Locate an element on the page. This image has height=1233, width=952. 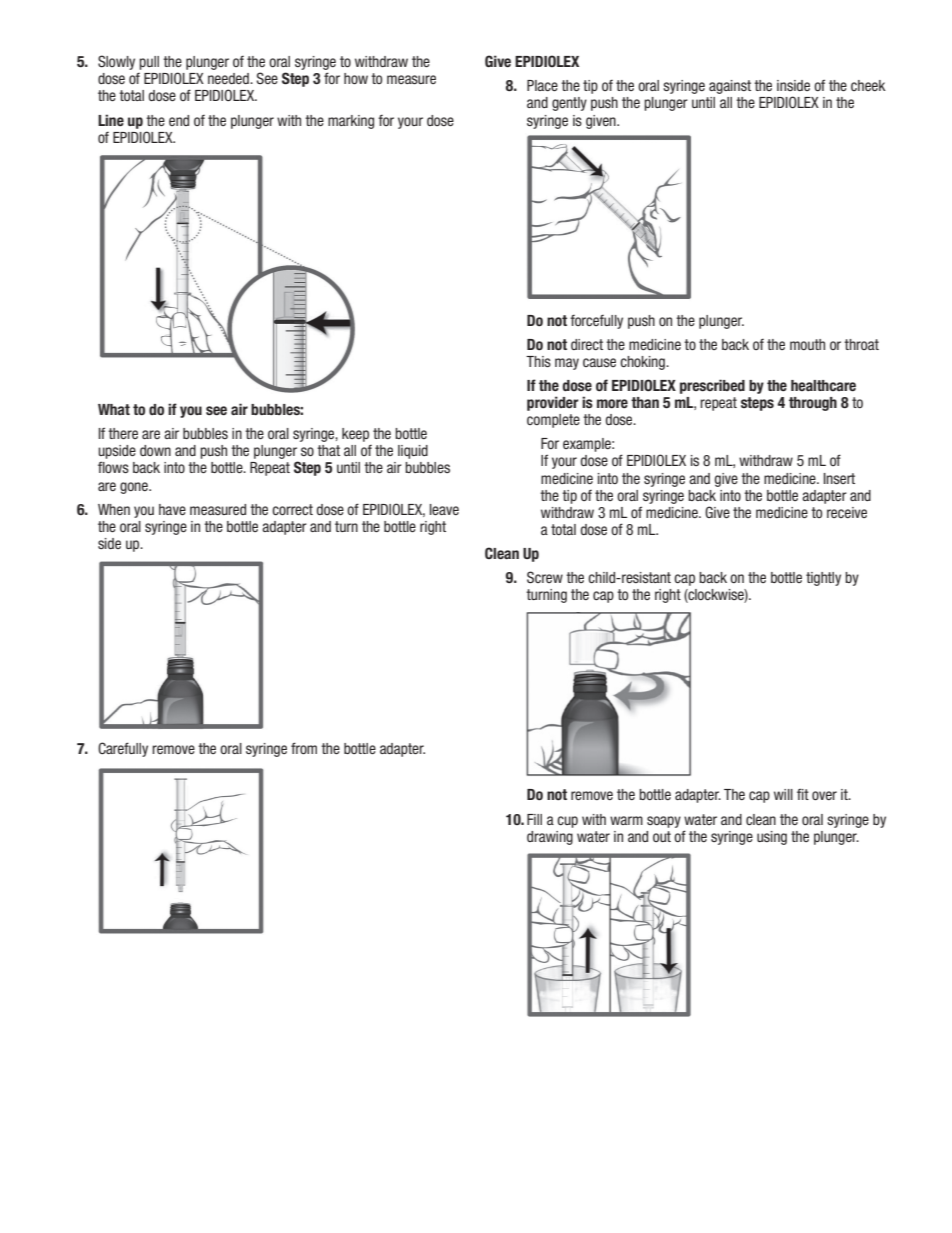
will is located at coordinates (783, 794).
